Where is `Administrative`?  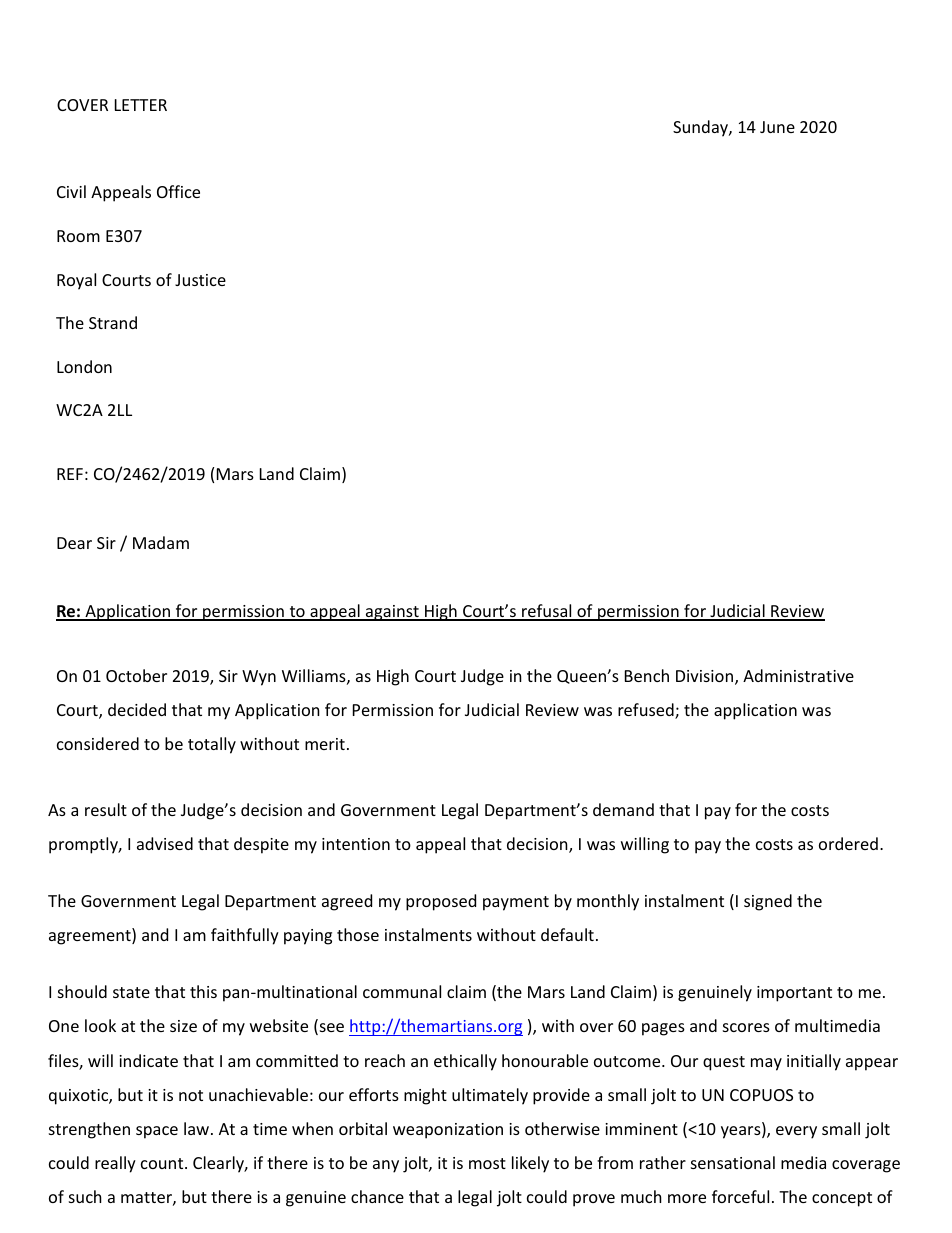 Administrative is located at coordinates (798, 675).
